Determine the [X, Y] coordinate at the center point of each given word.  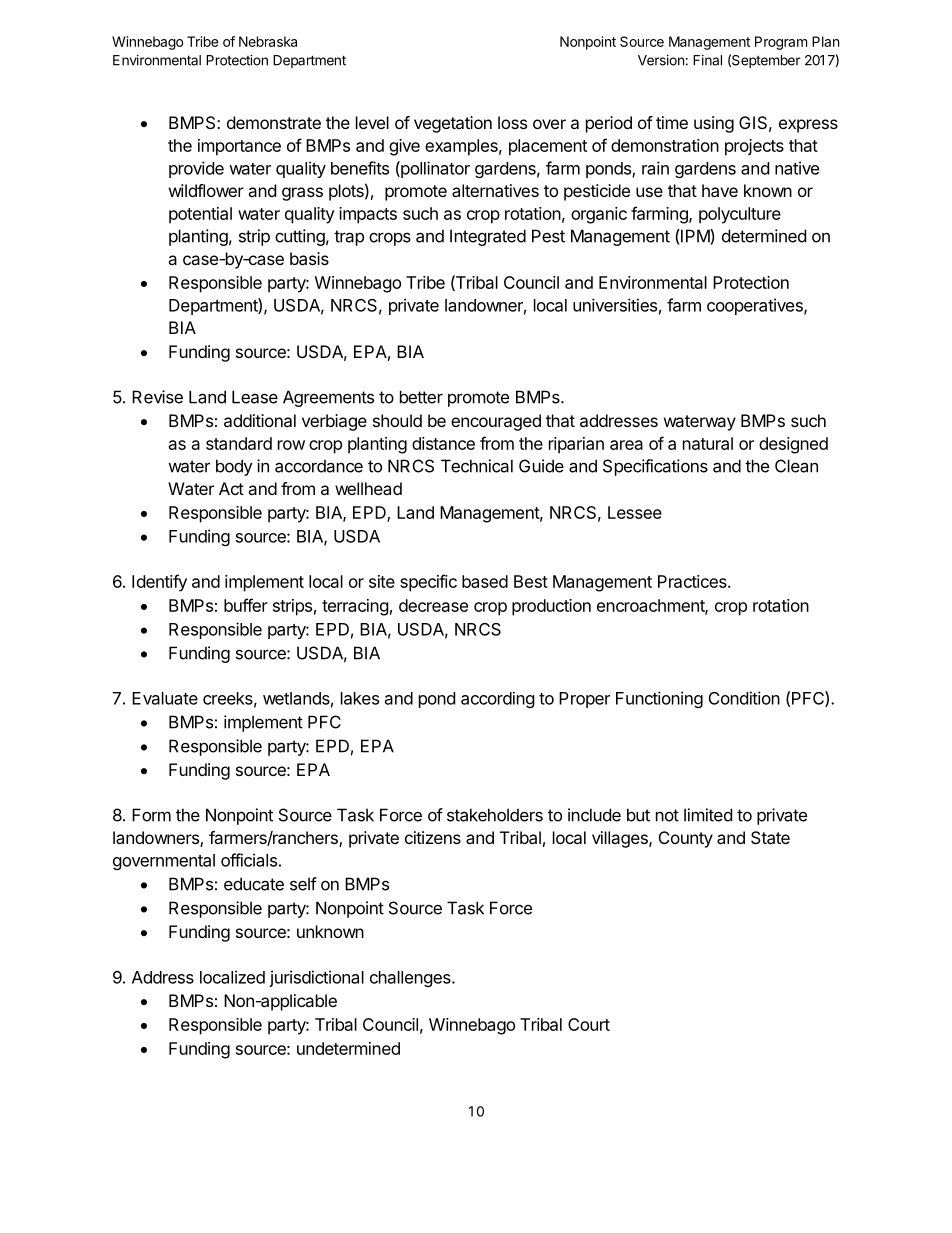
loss [512, 122]
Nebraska [268, 41]
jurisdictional [316, 978]
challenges [411, 979]
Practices [693, 581]
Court [589, 1024]
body [234, 467]
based [485, 581]
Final [707, 60]
